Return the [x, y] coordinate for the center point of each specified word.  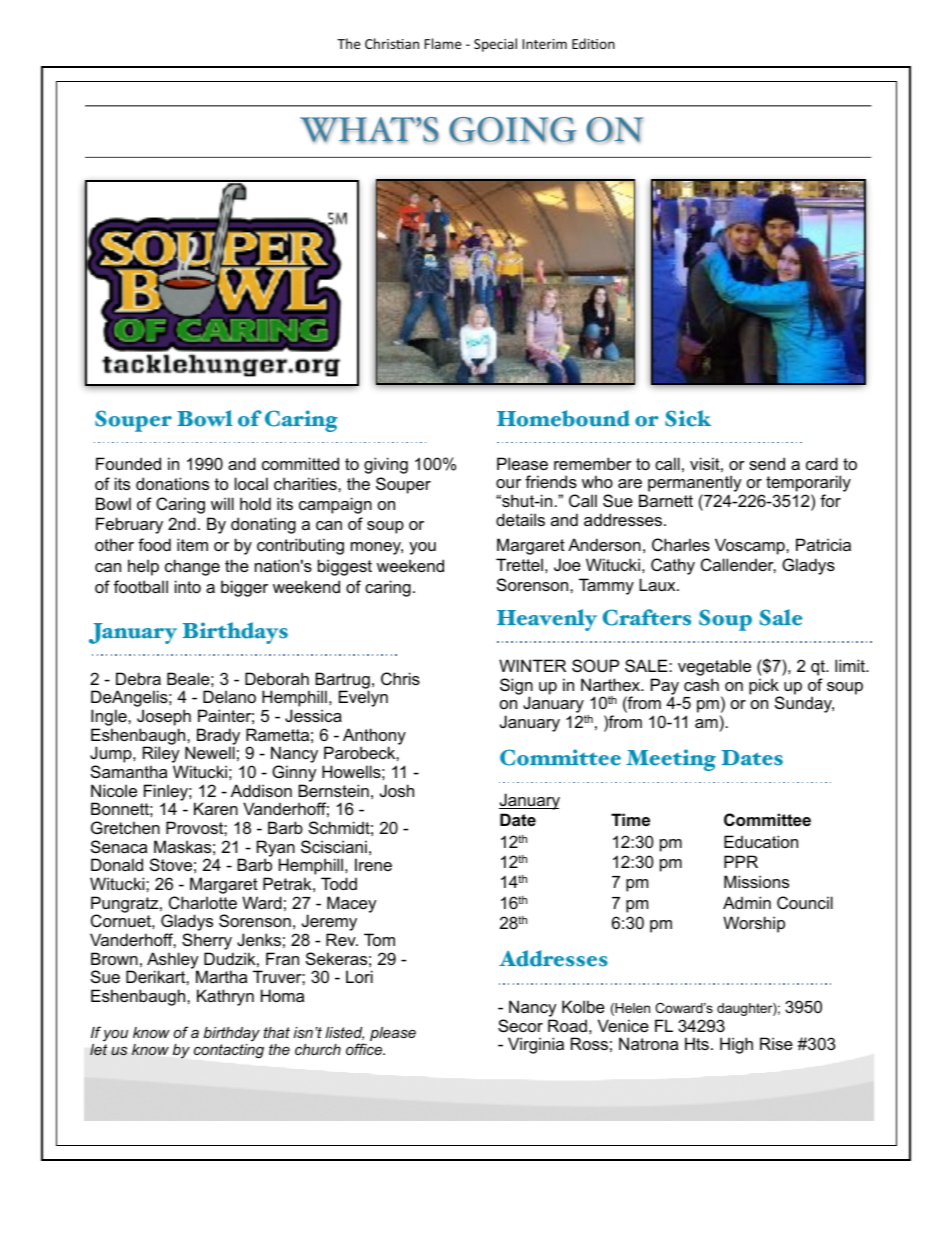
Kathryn [225, 997]
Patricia [823, 544]
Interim [545, 44]
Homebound [563, 418]
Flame [443, 43]
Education [761, 841]
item [192, 544]
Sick [688, 418]
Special [495, 45]
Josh [397, 790]
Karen [216, 808]
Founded [128, 463]
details [520, 519]
